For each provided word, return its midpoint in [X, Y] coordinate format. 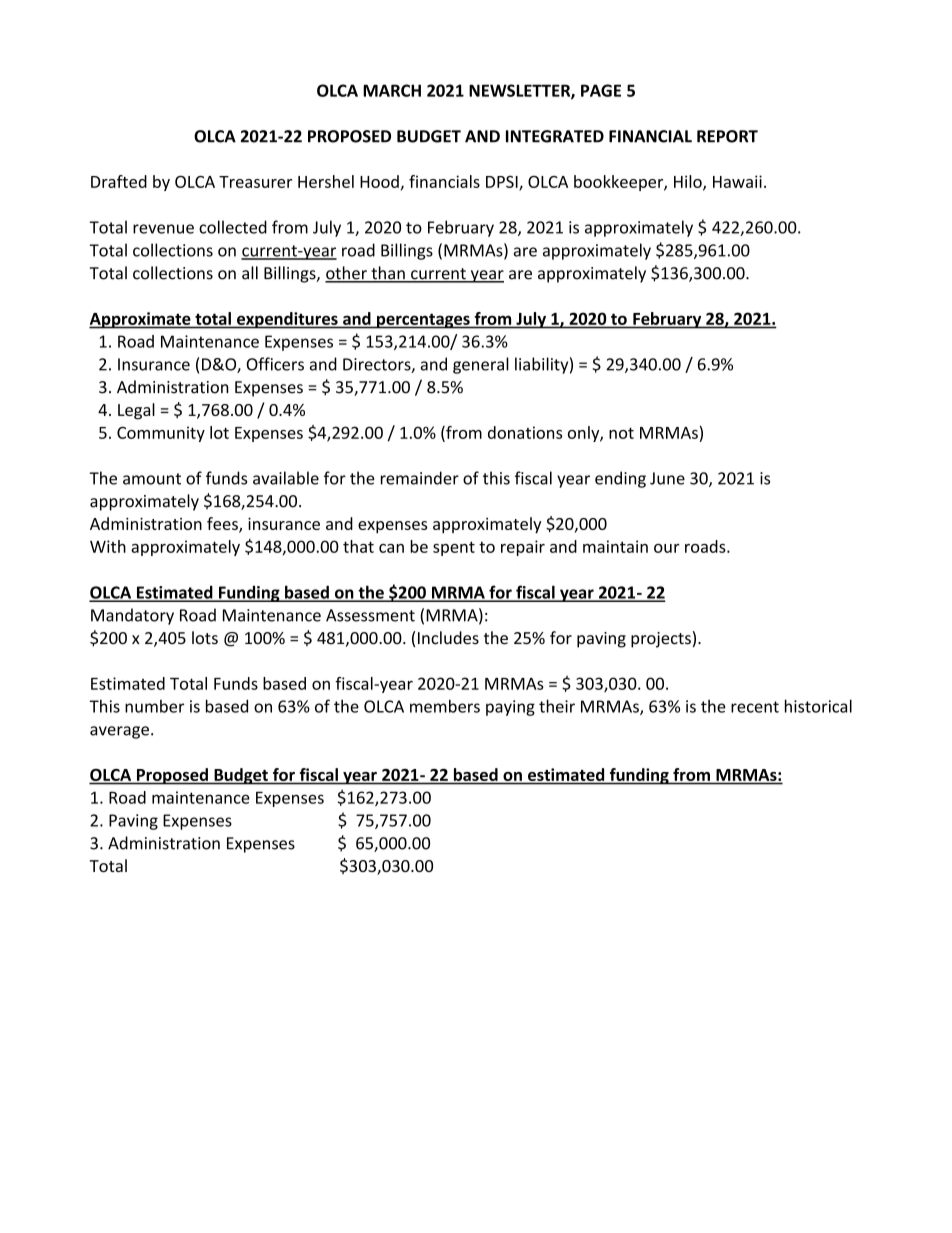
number [154, 706]
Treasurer [255, 182]
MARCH [392, 90]
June [667, 478]
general [481, 365]
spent [454, 548]
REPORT [727, 136]
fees [223, 525]
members [445, 706]
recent [755, 707]
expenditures [287, 320]
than [388, 274]
